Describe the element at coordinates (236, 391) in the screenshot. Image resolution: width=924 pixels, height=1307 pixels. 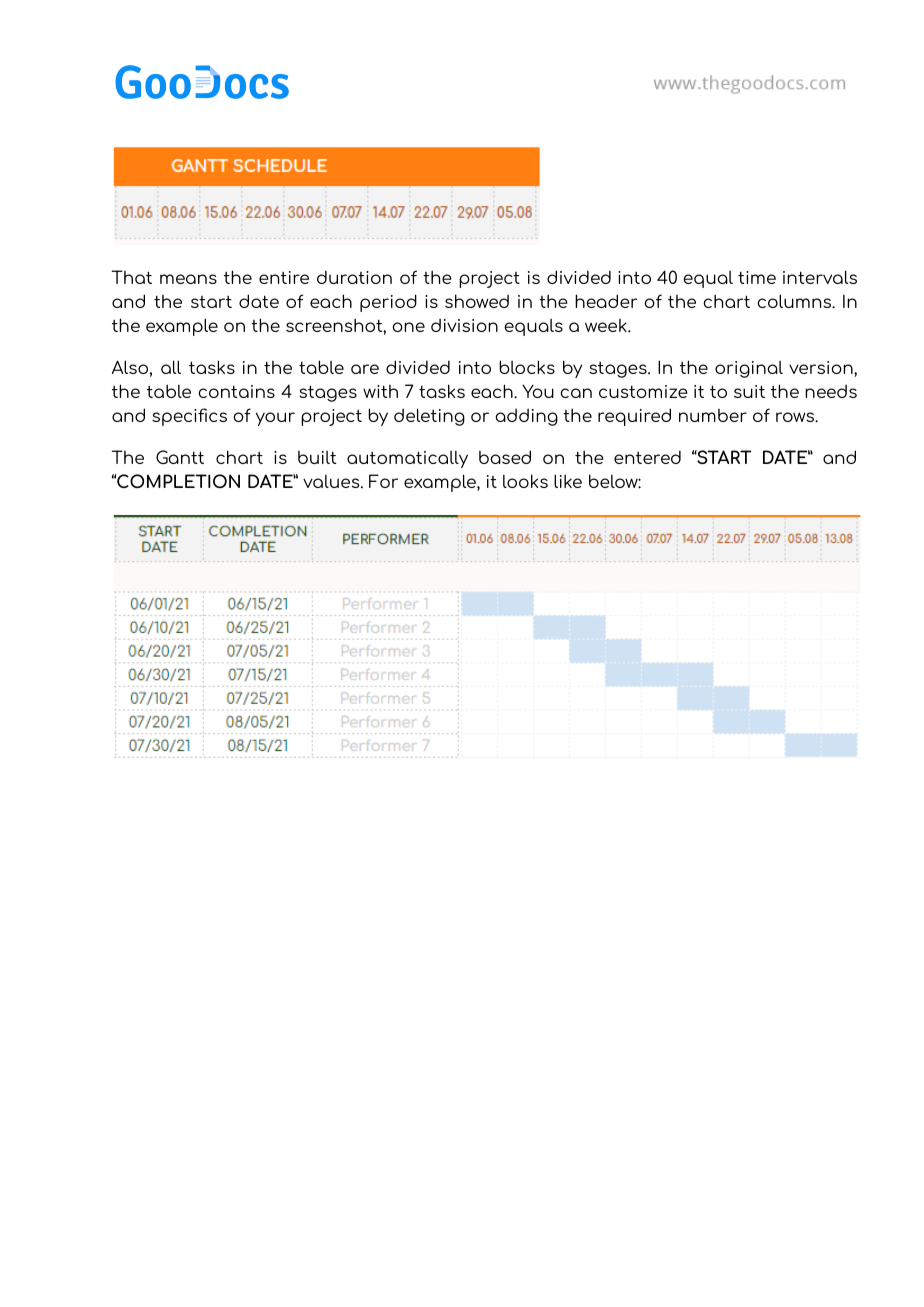
I see `contains` at that location.
